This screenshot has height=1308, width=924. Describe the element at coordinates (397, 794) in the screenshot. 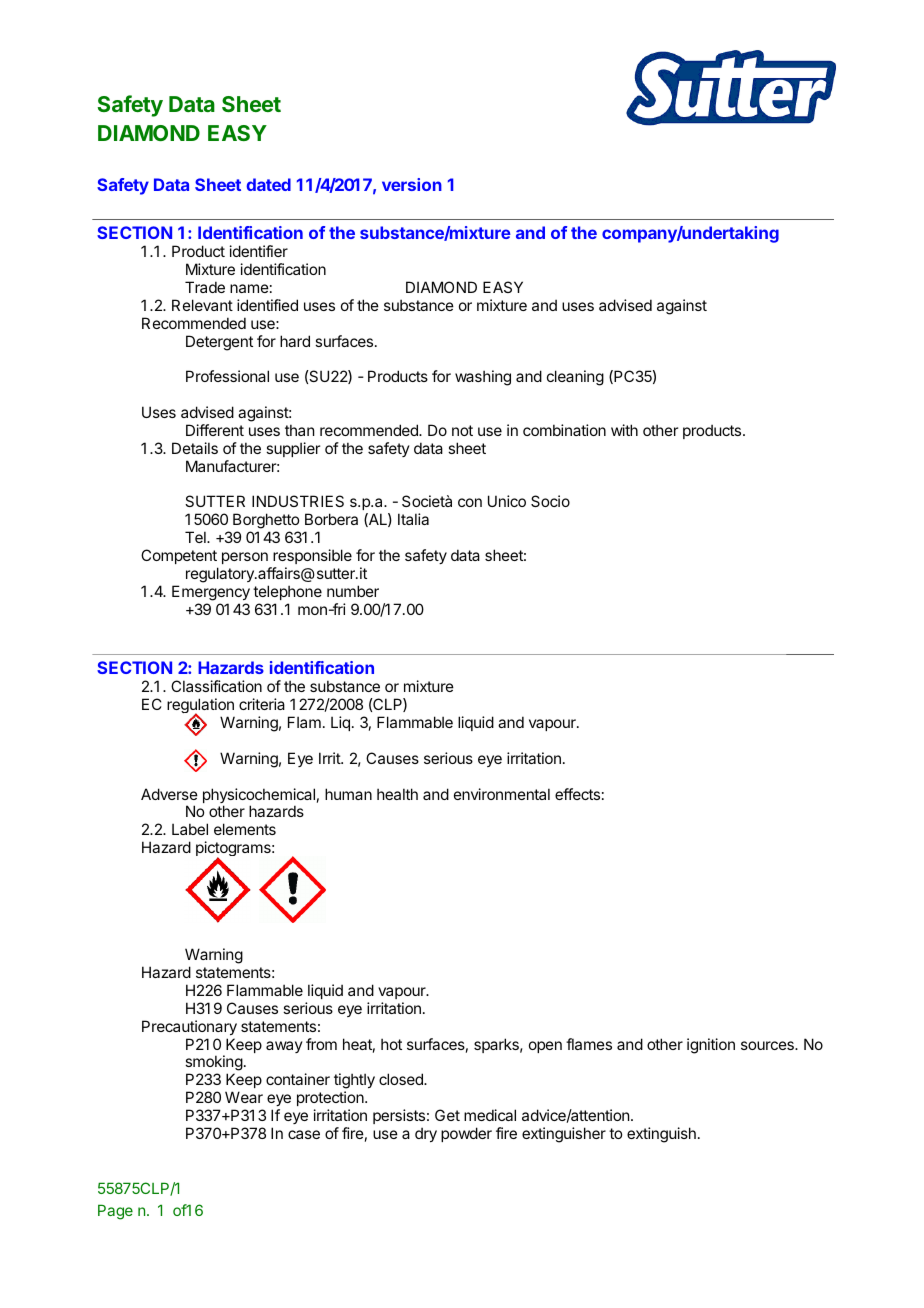

I see `health` at that location.
